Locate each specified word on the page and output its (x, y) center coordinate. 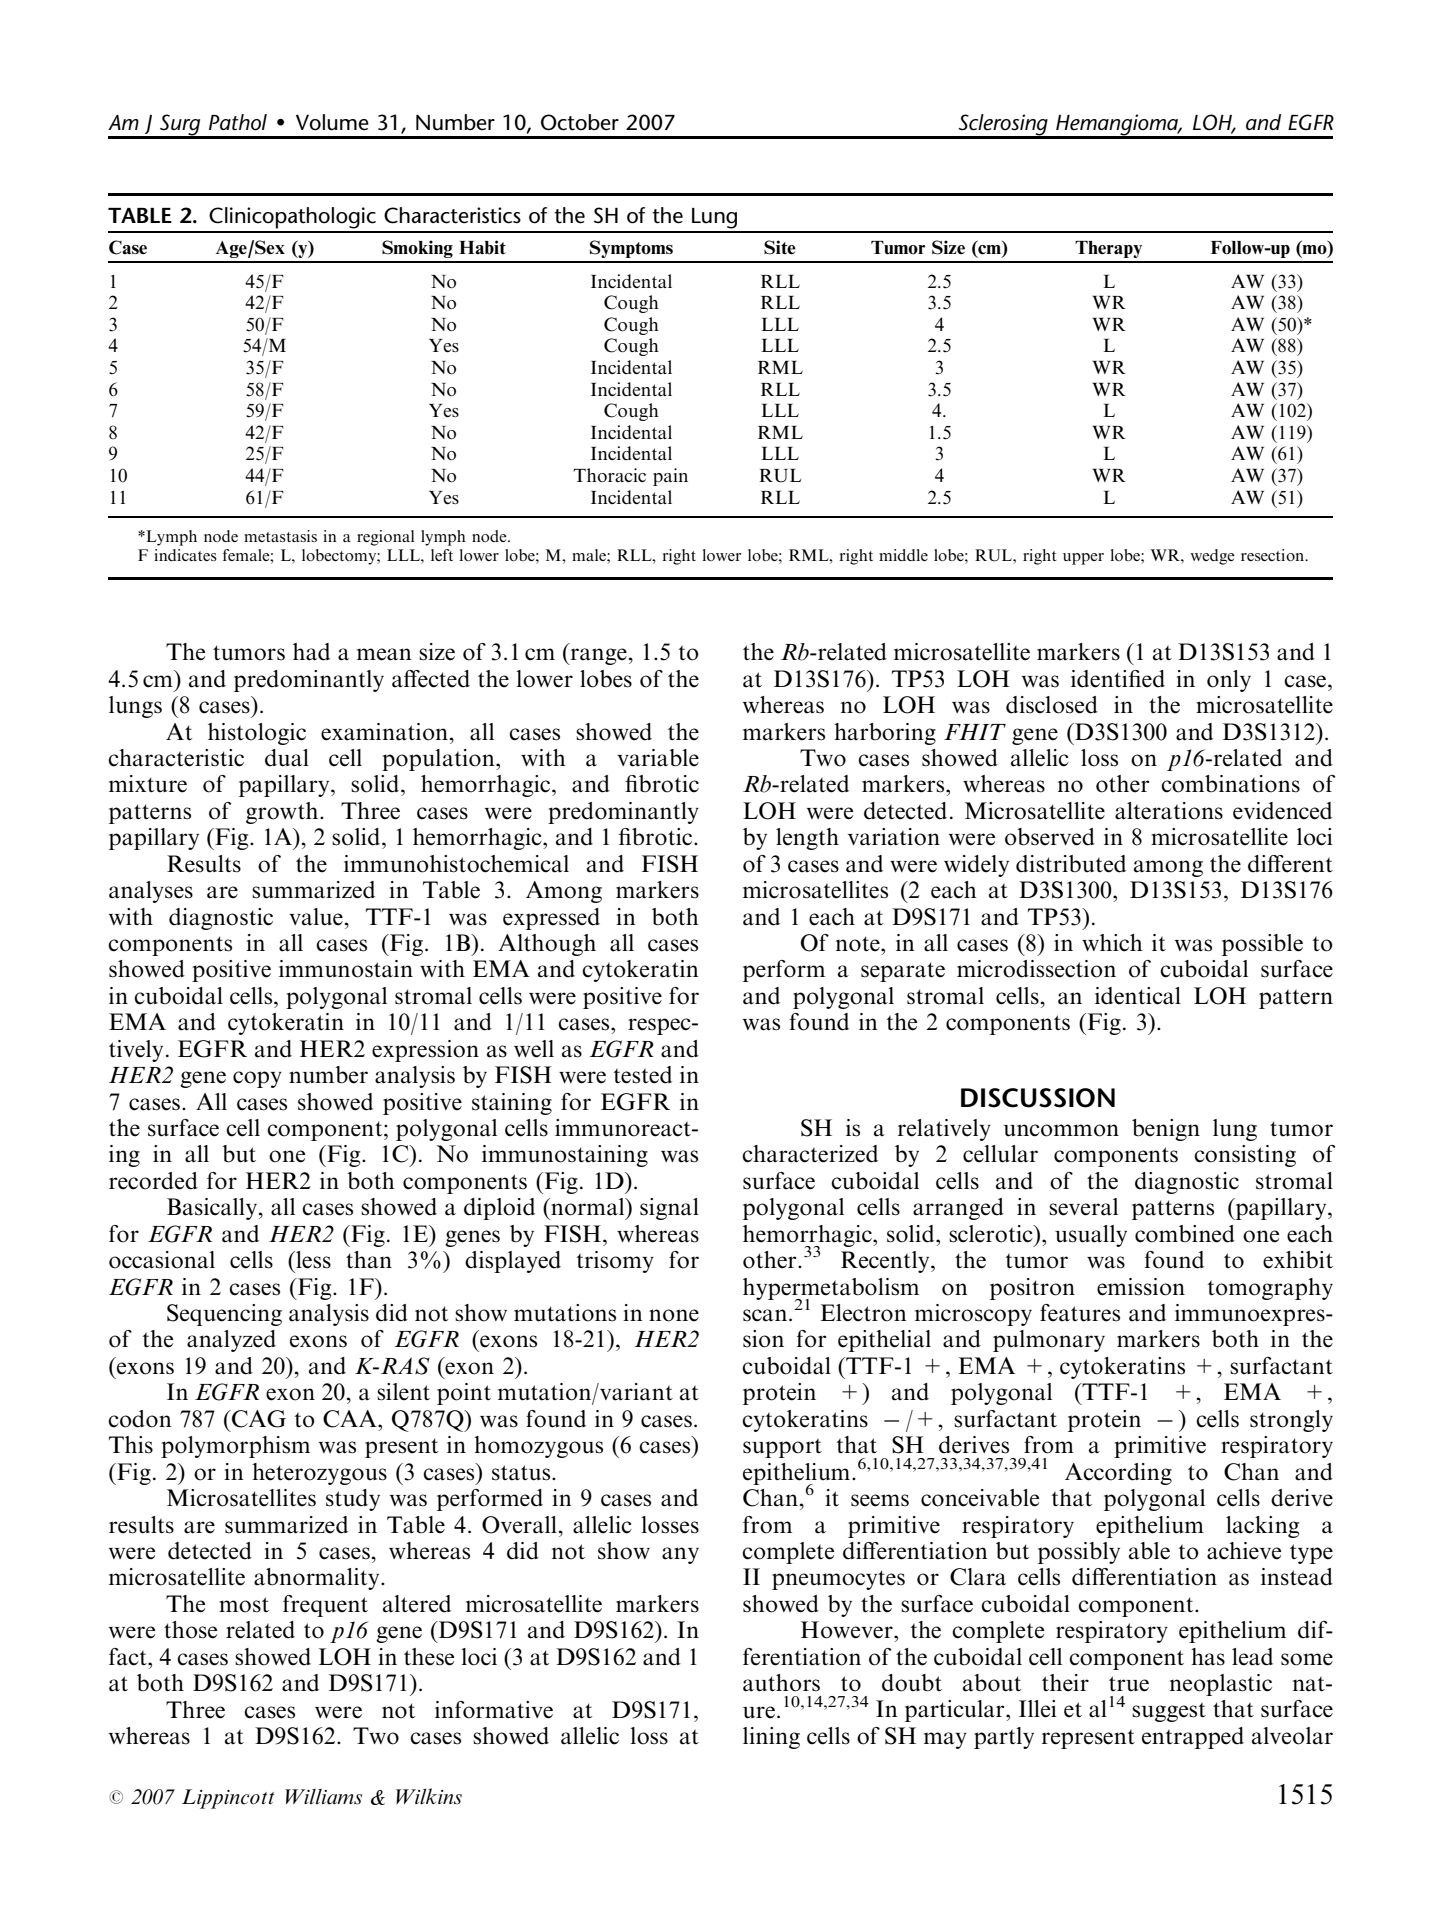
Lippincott (228, 1799)
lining (771, 1738)
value (316, 917)
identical (1138, 996)
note (859, 944)
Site (780, 247)
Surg (180, 126)
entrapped (1193, 1738)
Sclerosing (1003, 126)
